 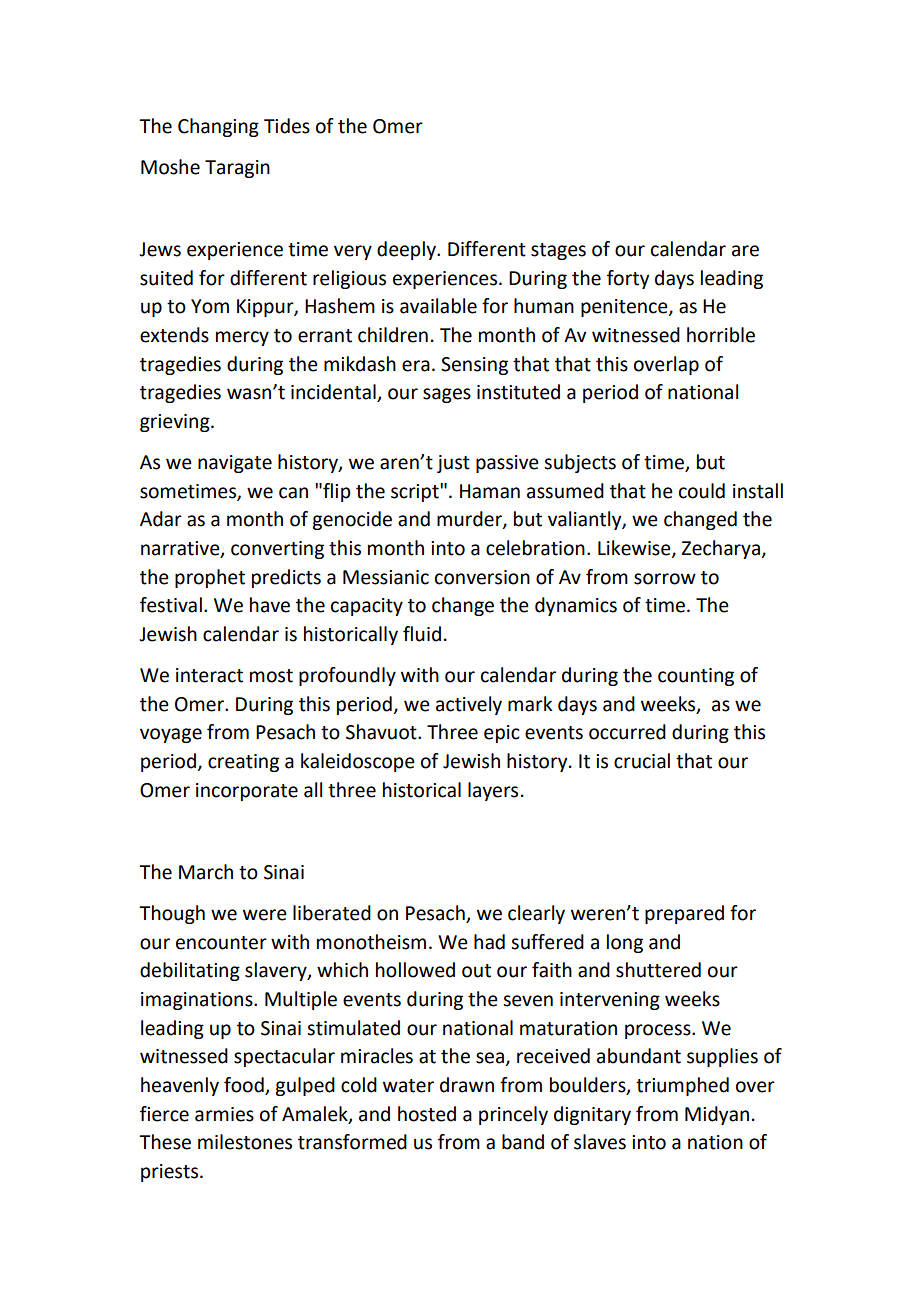 I want to click on hosted, so click(x=427, y=1114).
